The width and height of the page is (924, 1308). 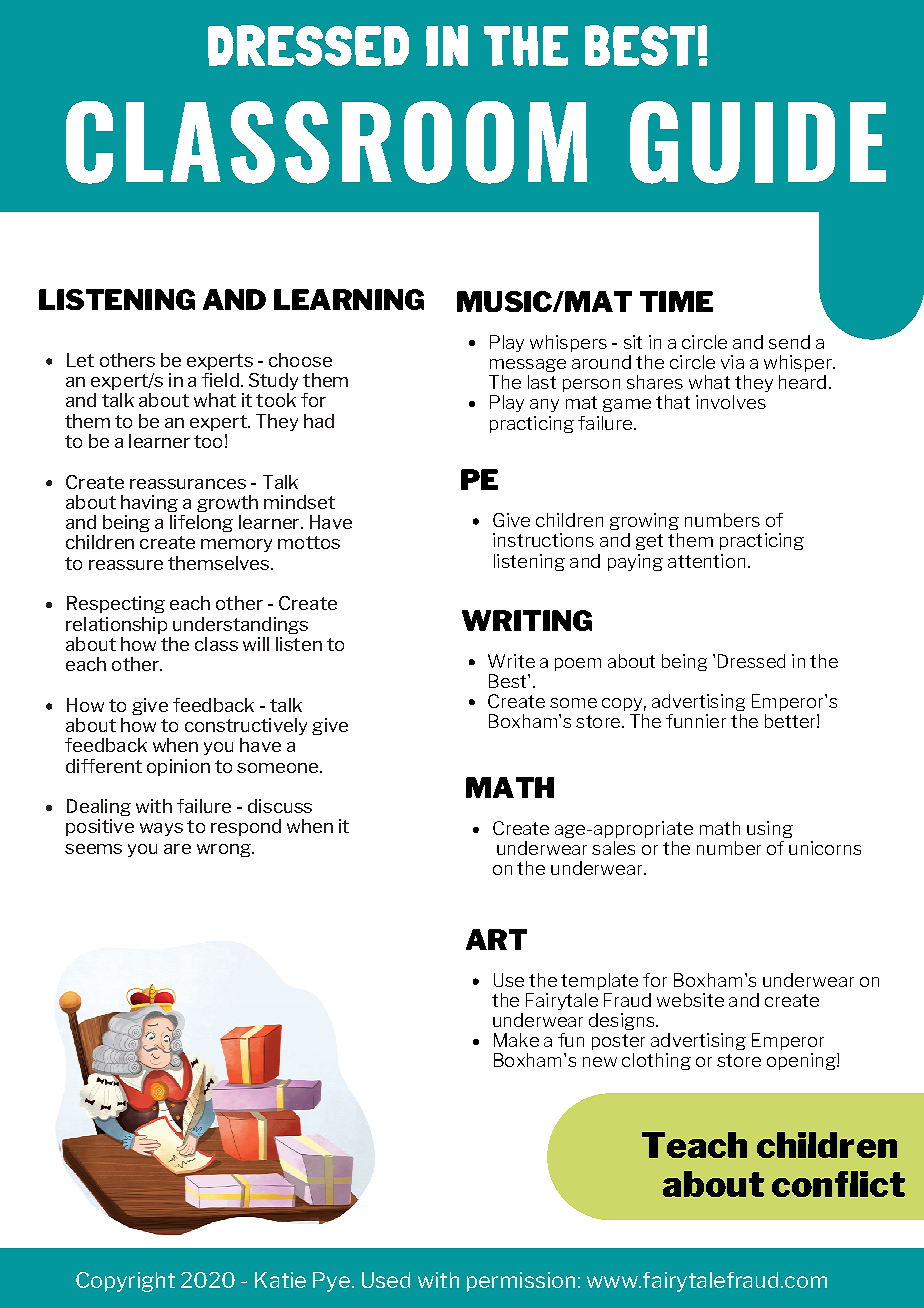 What do you see at coordinates (496, 939) in the page?
I see `ART` at bounding box center [496, 939].
